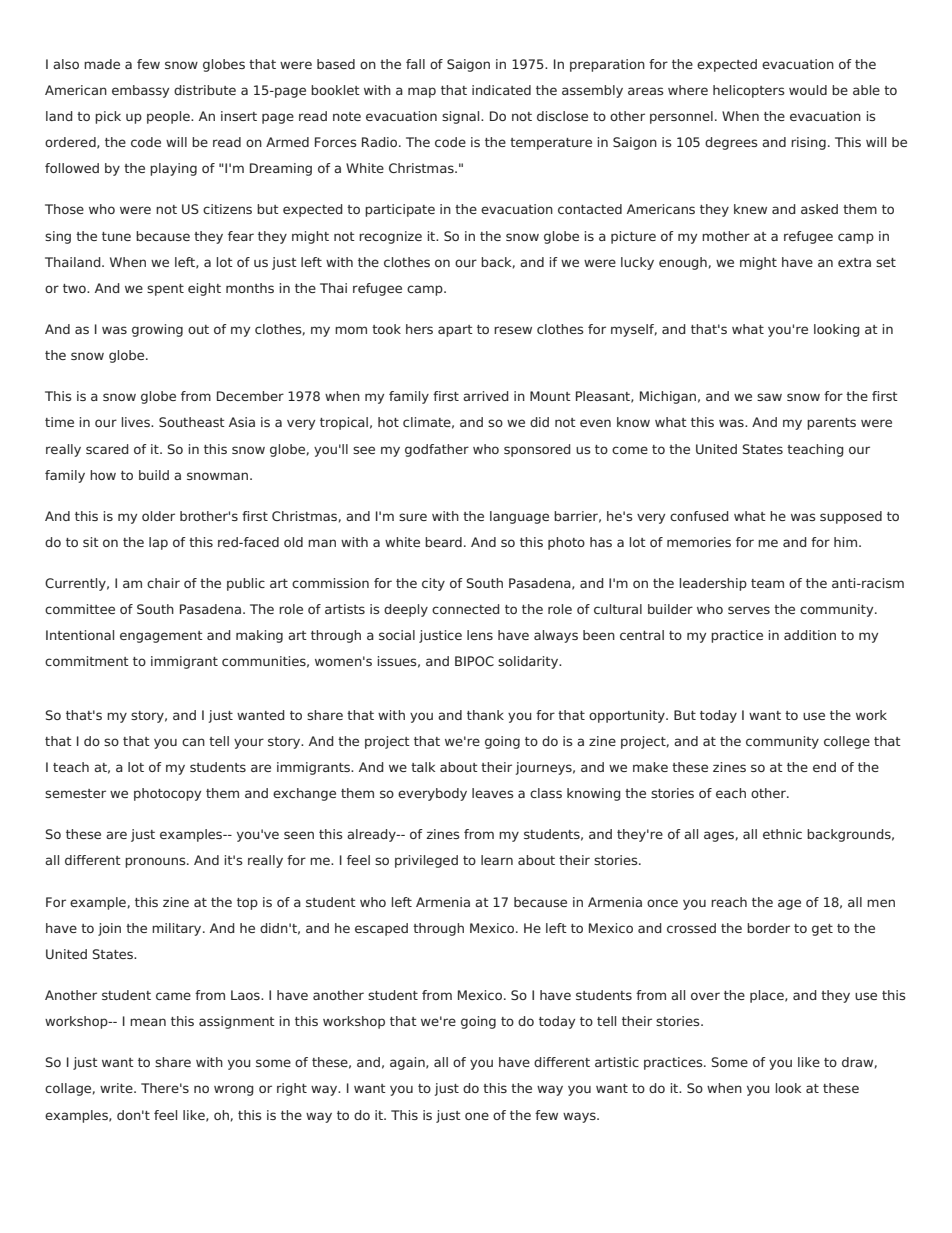 The height and width of the screenshot is (1233, 952). Describe the element at coordinates (808, 90) in the screenshot. I see `would` at that location.
